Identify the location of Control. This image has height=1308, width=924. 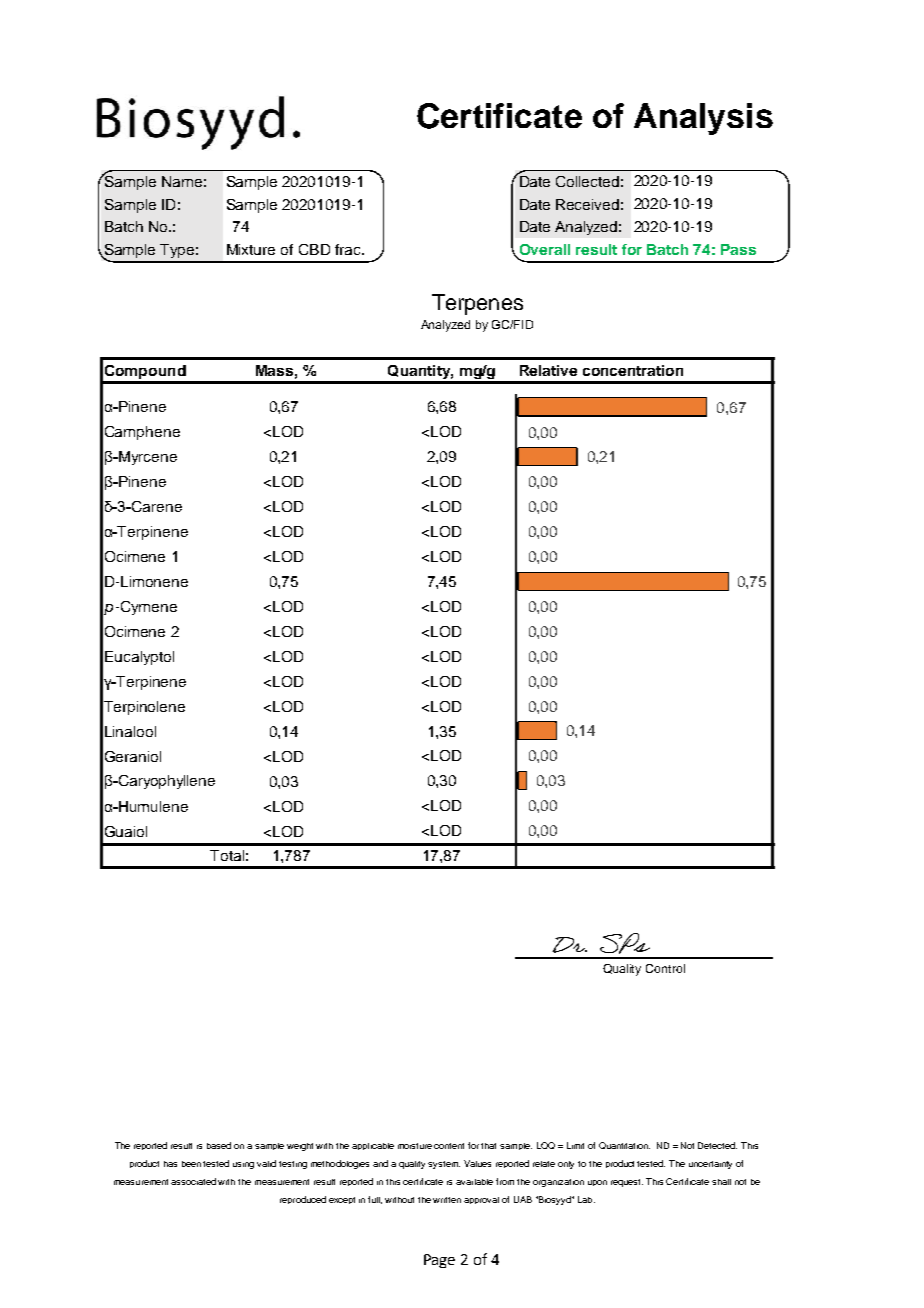
(665, 968).
